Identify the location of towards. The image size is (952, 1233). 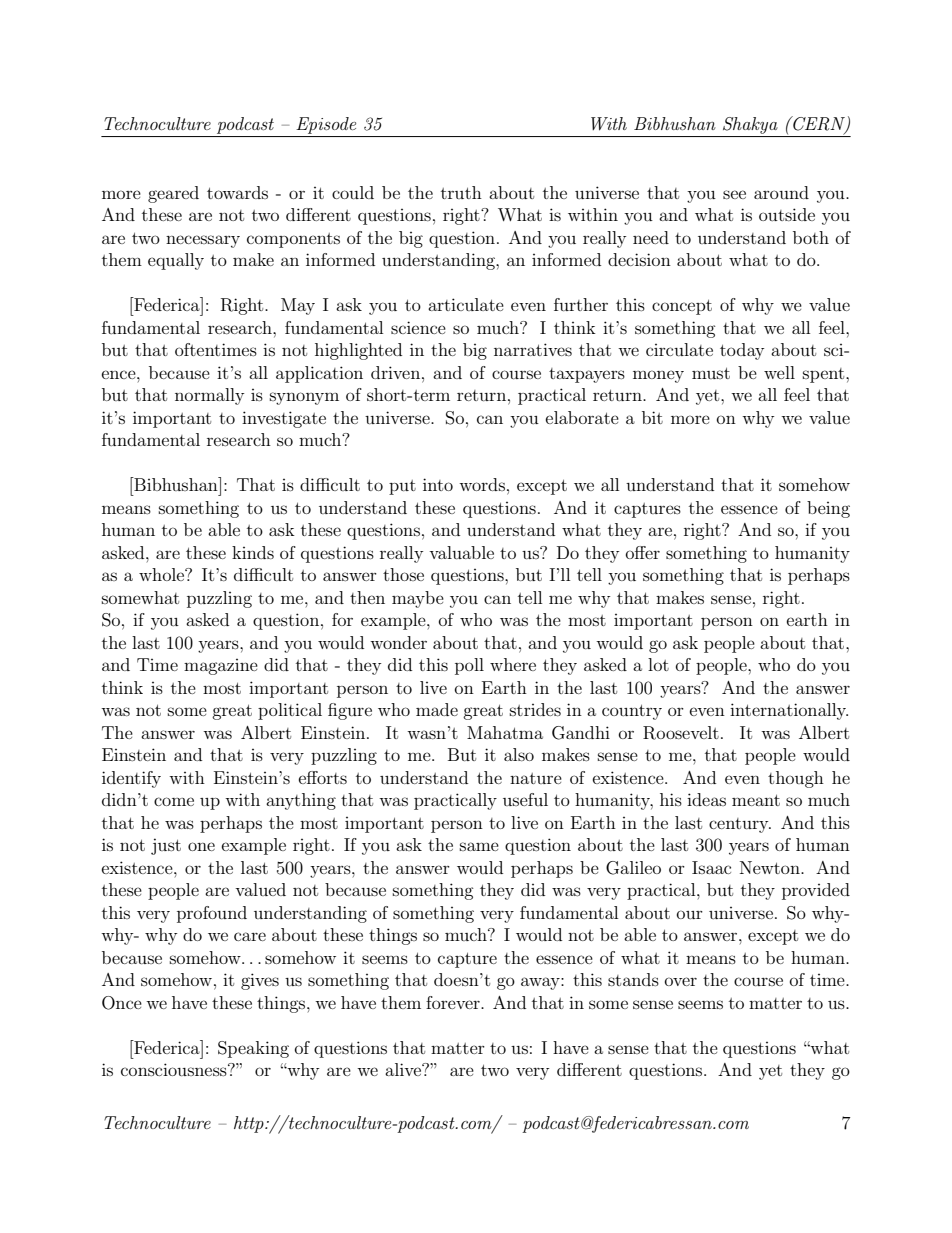
(237, 192).
